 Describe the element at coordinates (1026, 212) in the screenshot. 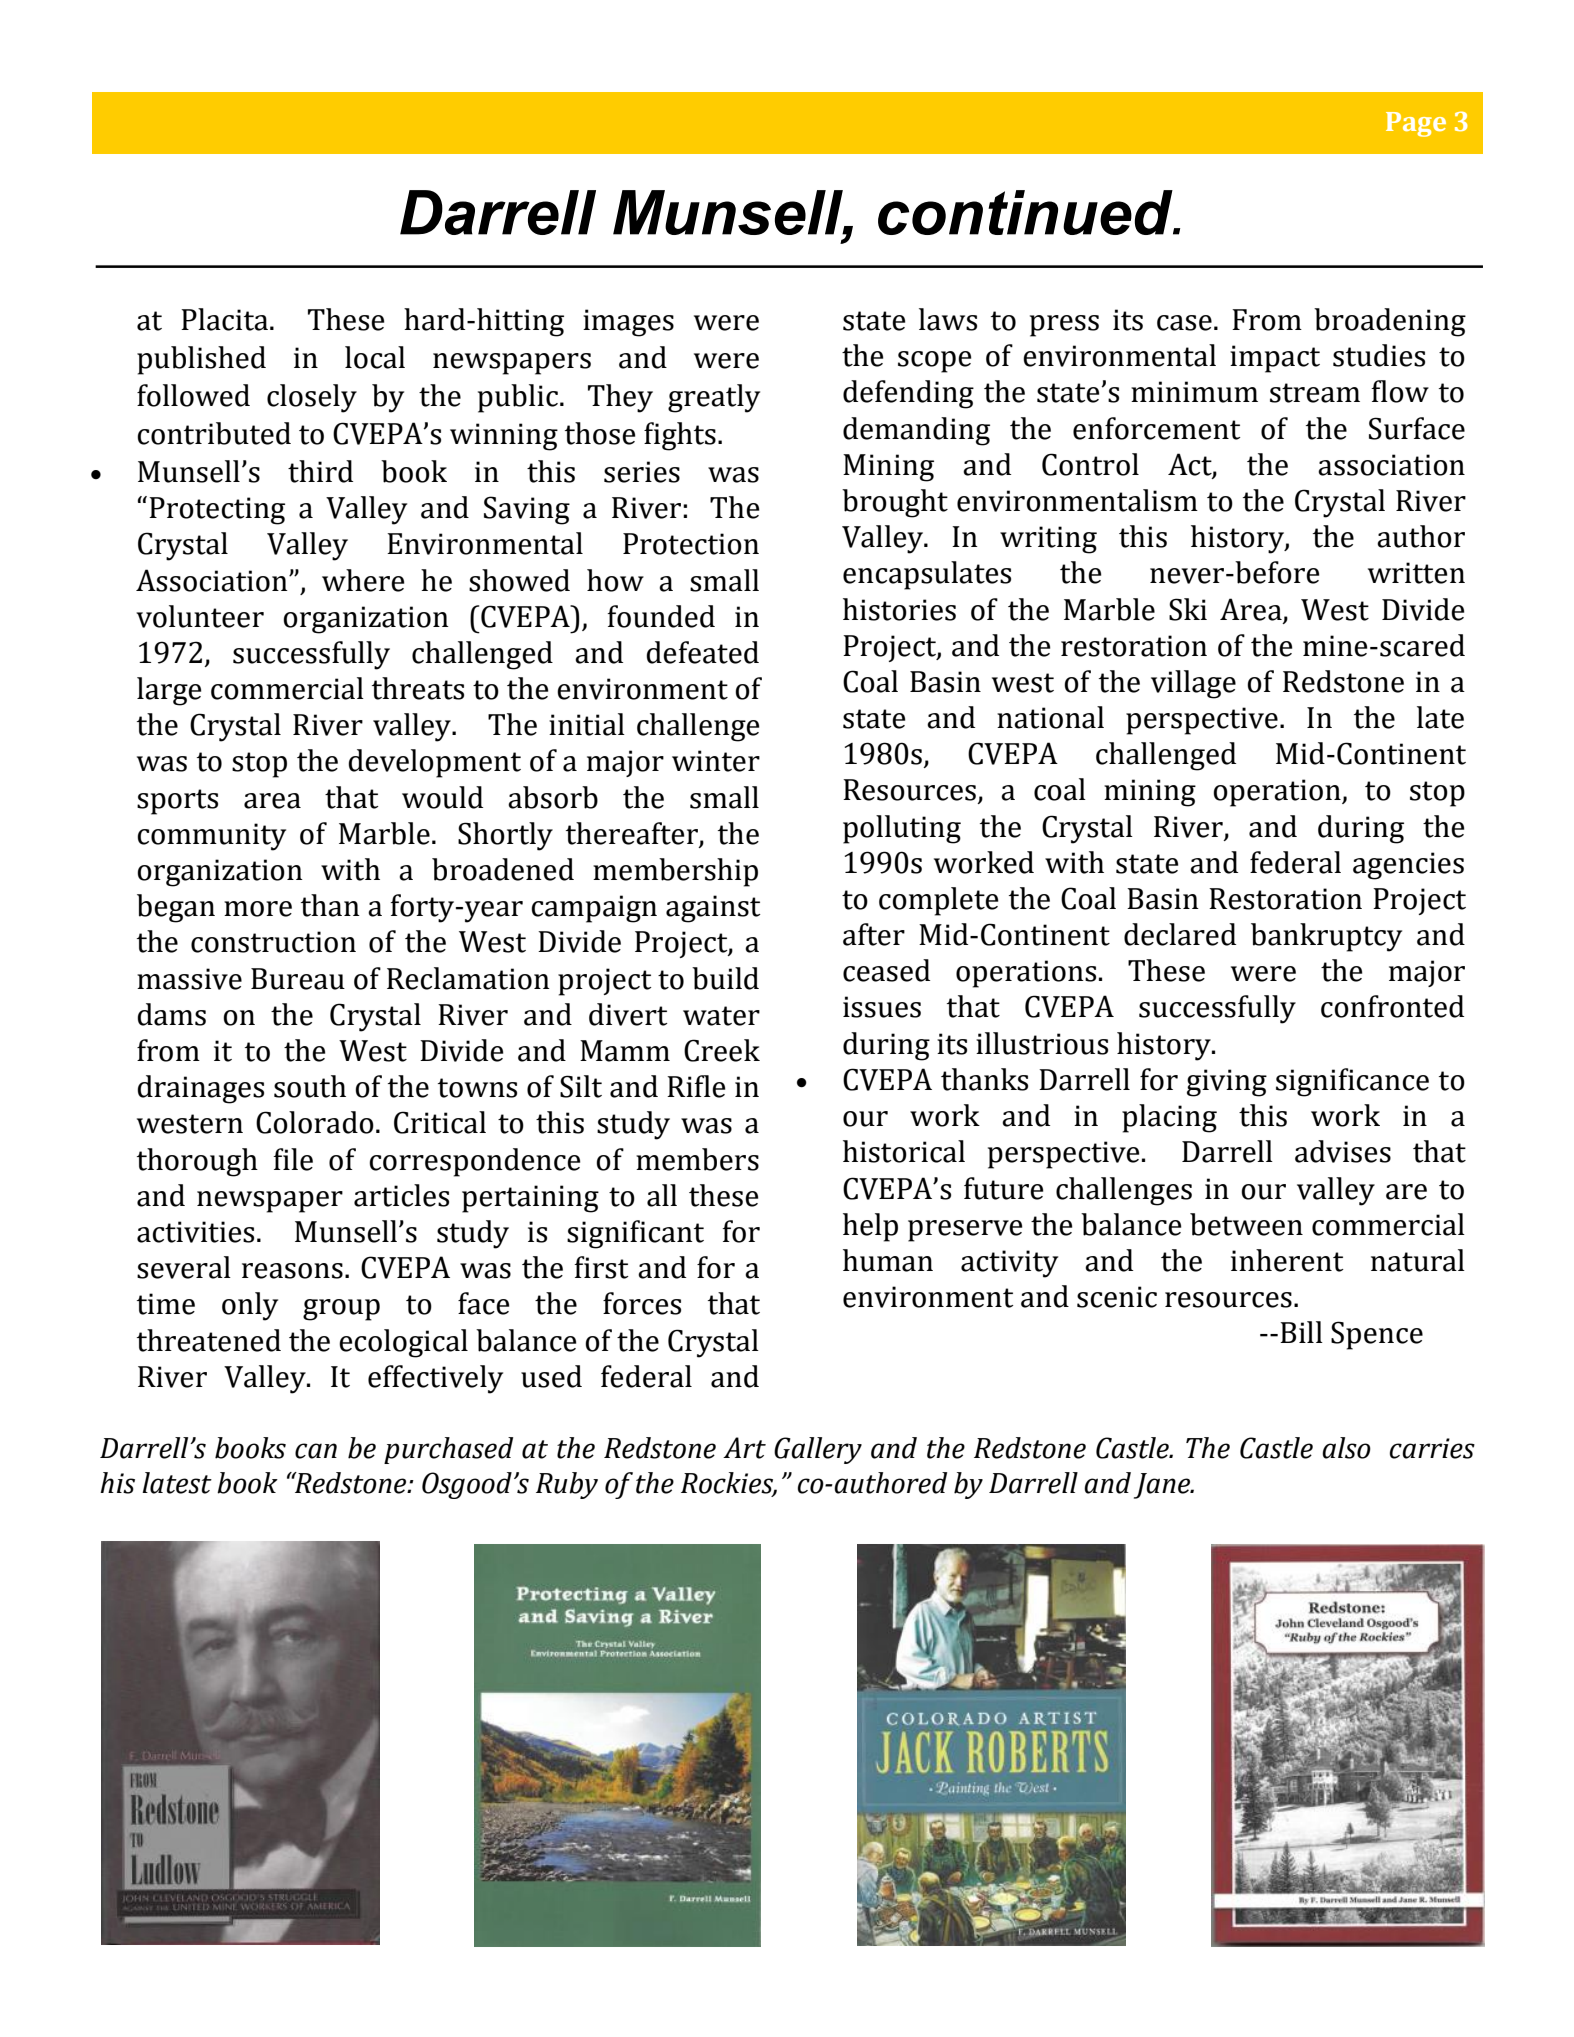

I see `continued` at that location.
